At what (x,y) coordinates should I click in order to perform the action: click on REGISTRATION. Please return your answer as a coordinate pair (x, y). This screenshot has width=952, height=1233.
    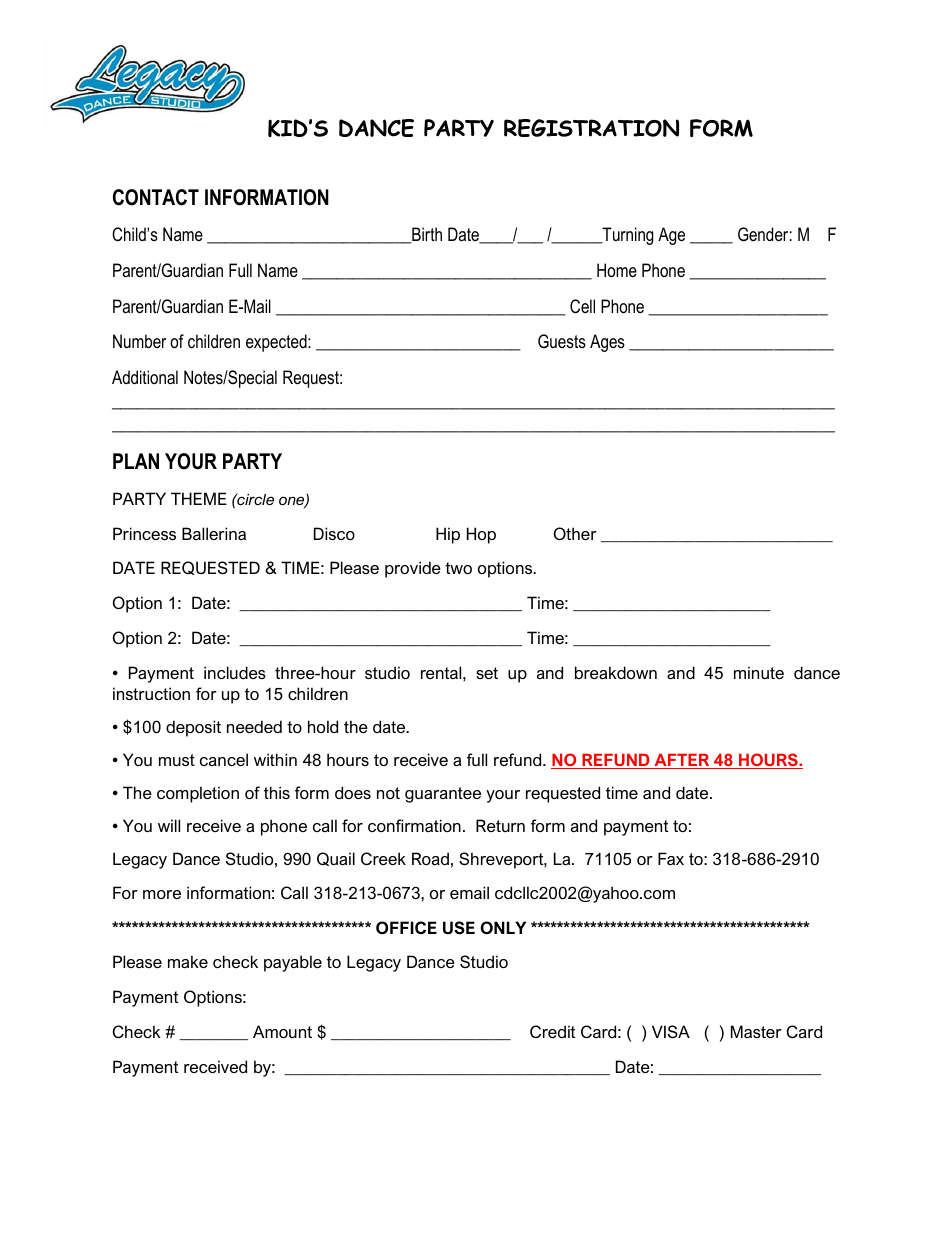
    Looking at the image, I should click on (591, 128).
